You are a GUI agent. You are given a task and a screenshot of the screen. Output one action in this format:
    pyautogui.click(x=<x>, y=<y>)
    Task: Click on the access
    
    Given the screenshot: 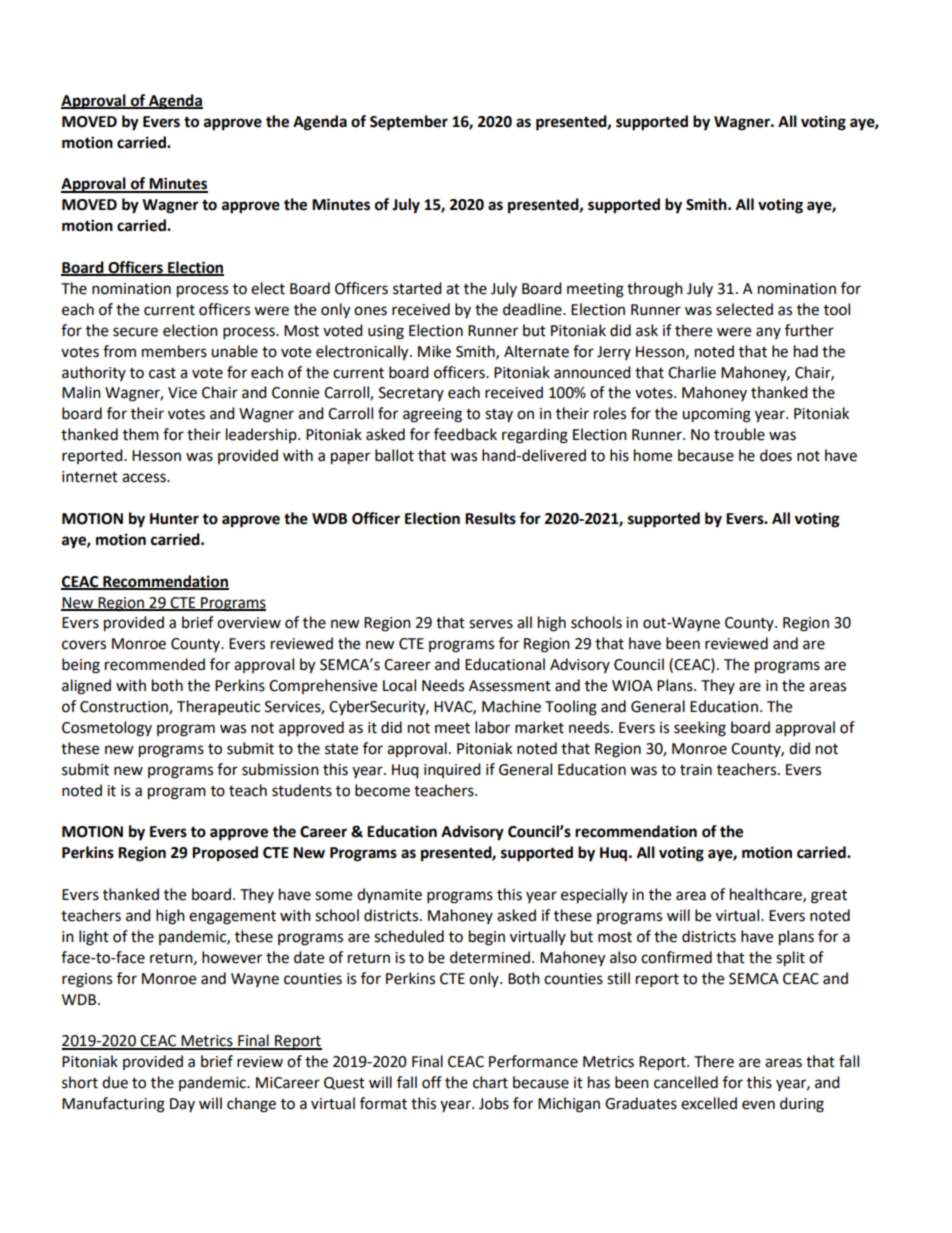 What is the action you would take?
    pyautogui.click(x=145, y=478)
